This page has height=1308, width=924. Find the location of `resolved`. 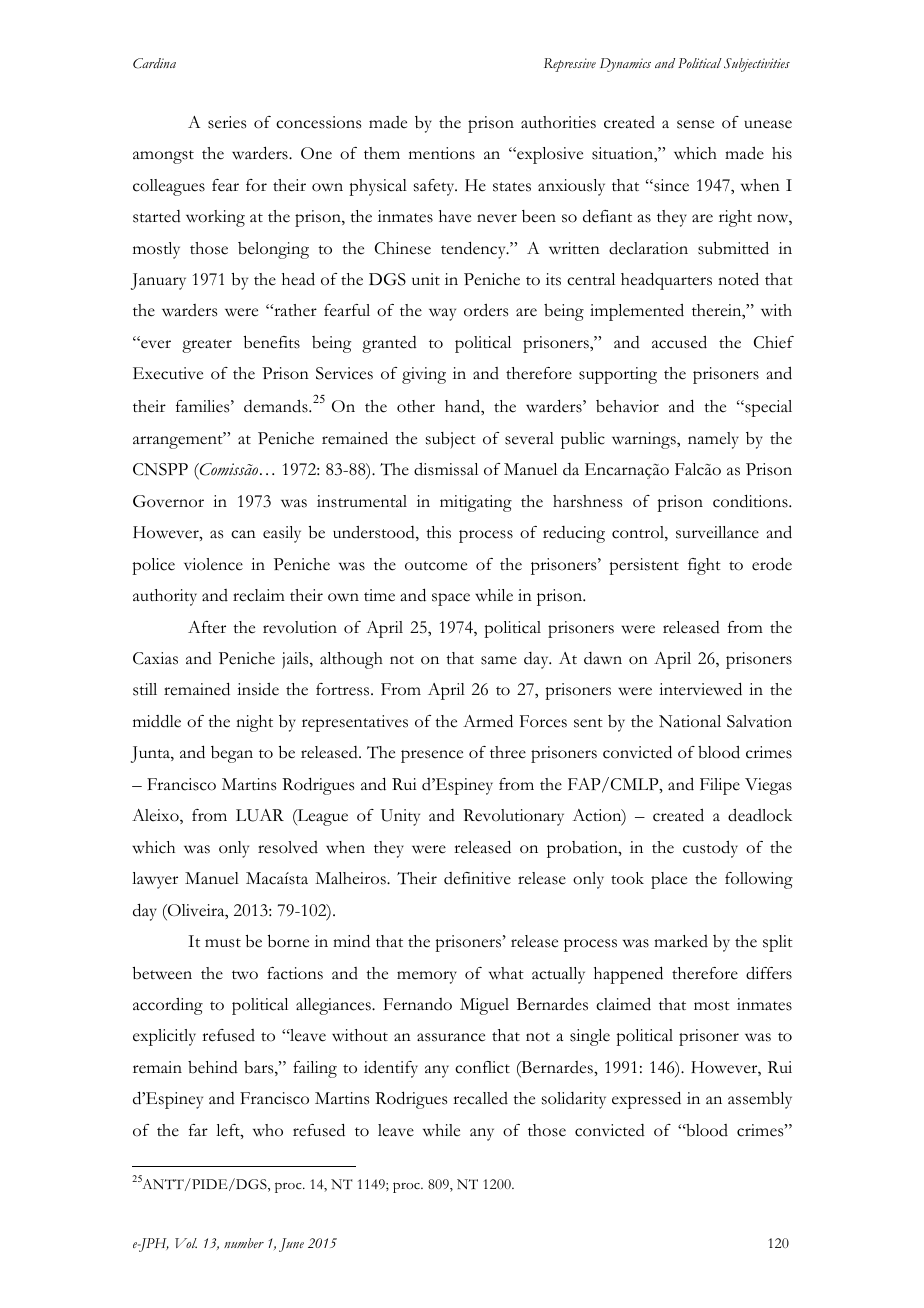

resolved is located at coordinates (288, 847).
